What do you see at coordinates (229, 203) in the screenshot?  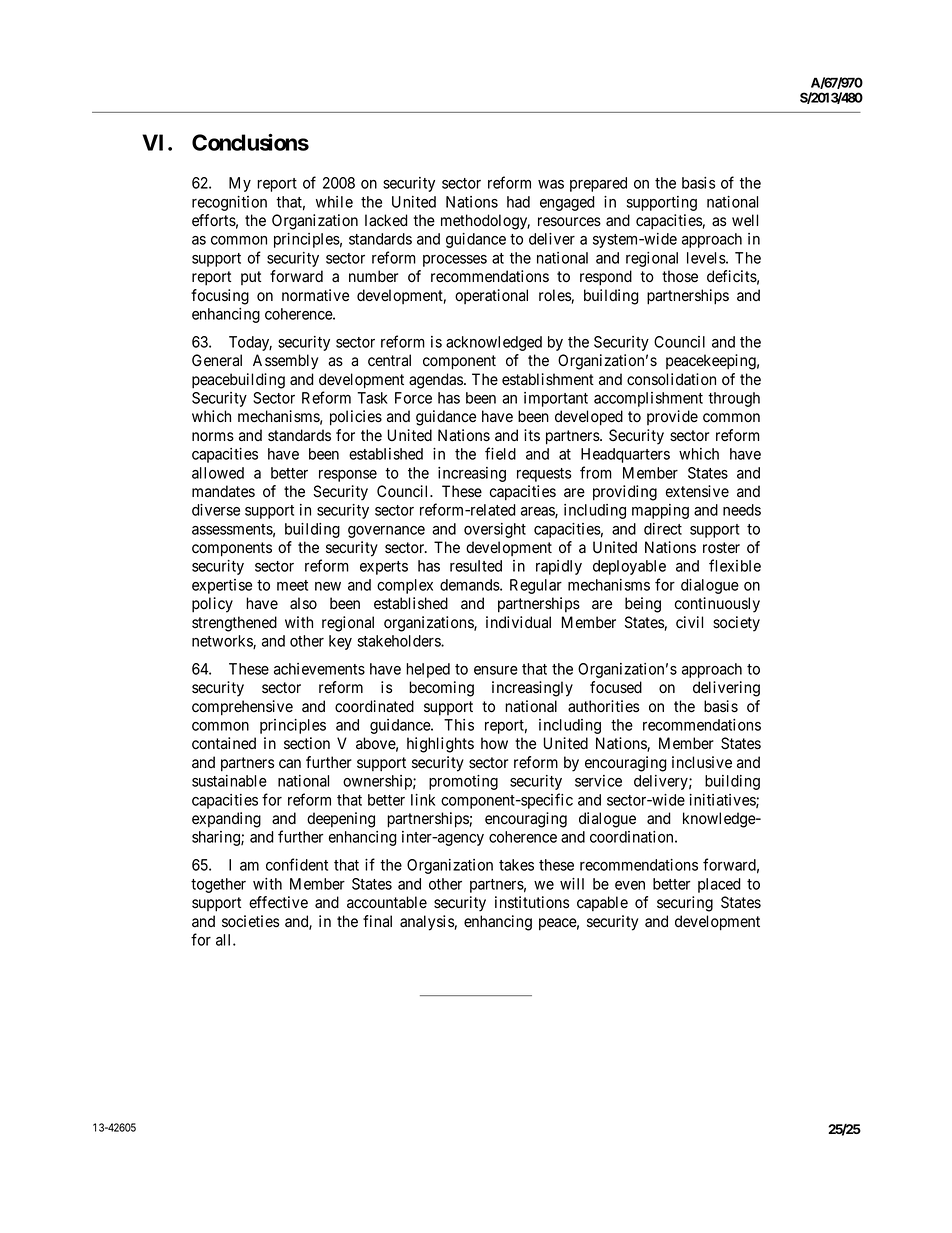 I see `recognition` at bounding box center [229, 203].
